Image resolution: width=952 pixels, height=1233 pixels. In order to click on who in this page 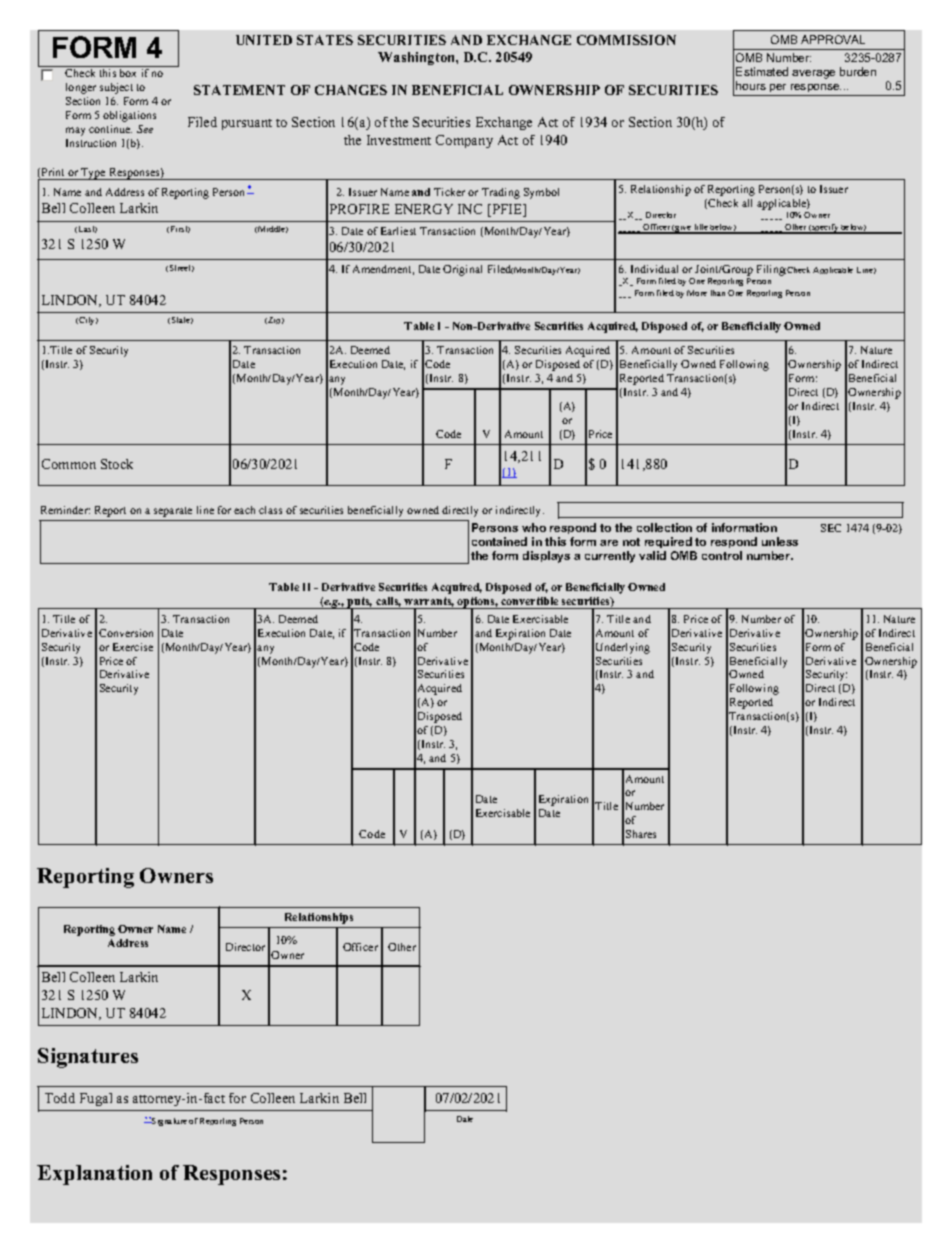, I will do `click(534, 527)`.
